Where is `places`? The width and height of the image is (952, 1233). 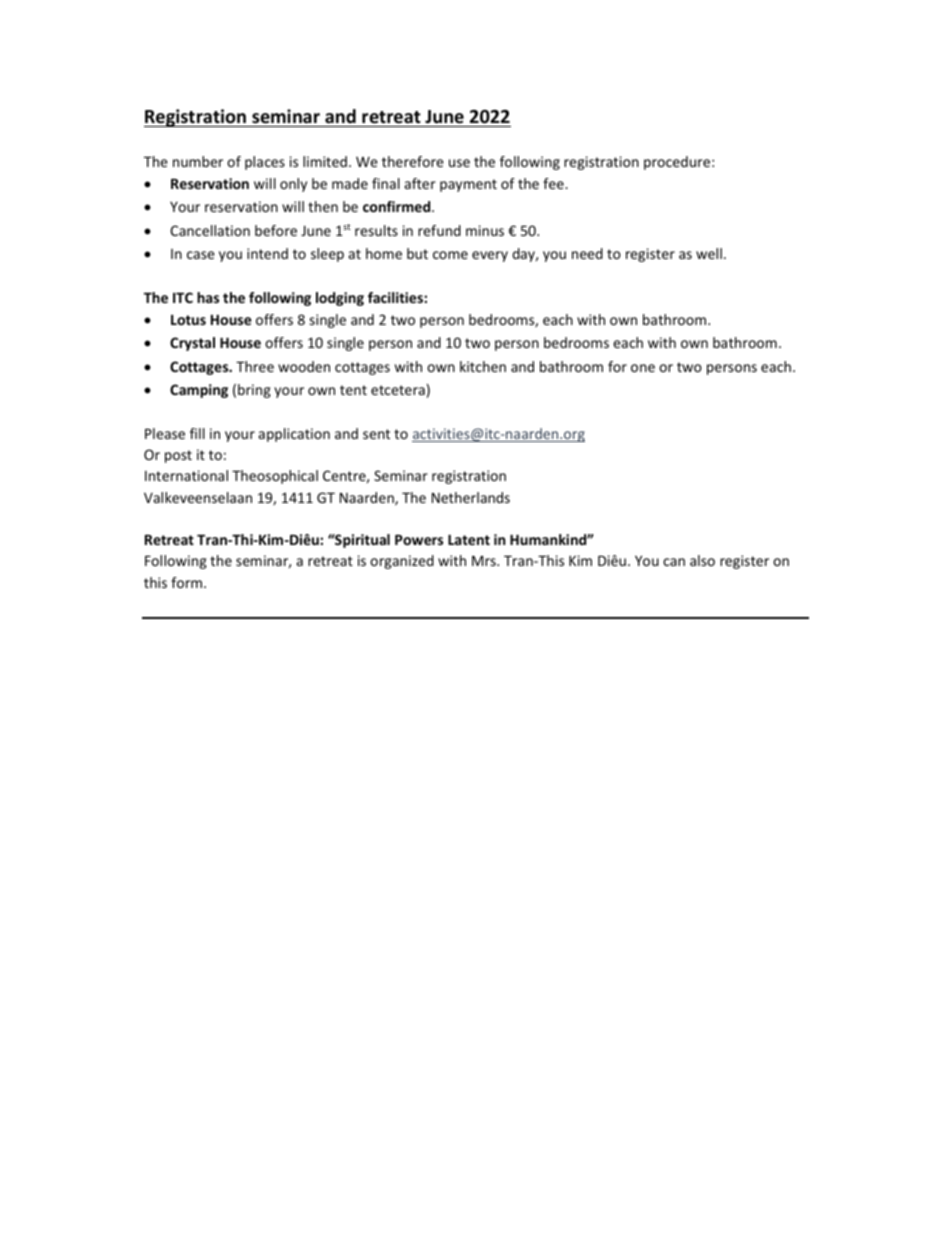
places is located at coordinates (265, 163).
